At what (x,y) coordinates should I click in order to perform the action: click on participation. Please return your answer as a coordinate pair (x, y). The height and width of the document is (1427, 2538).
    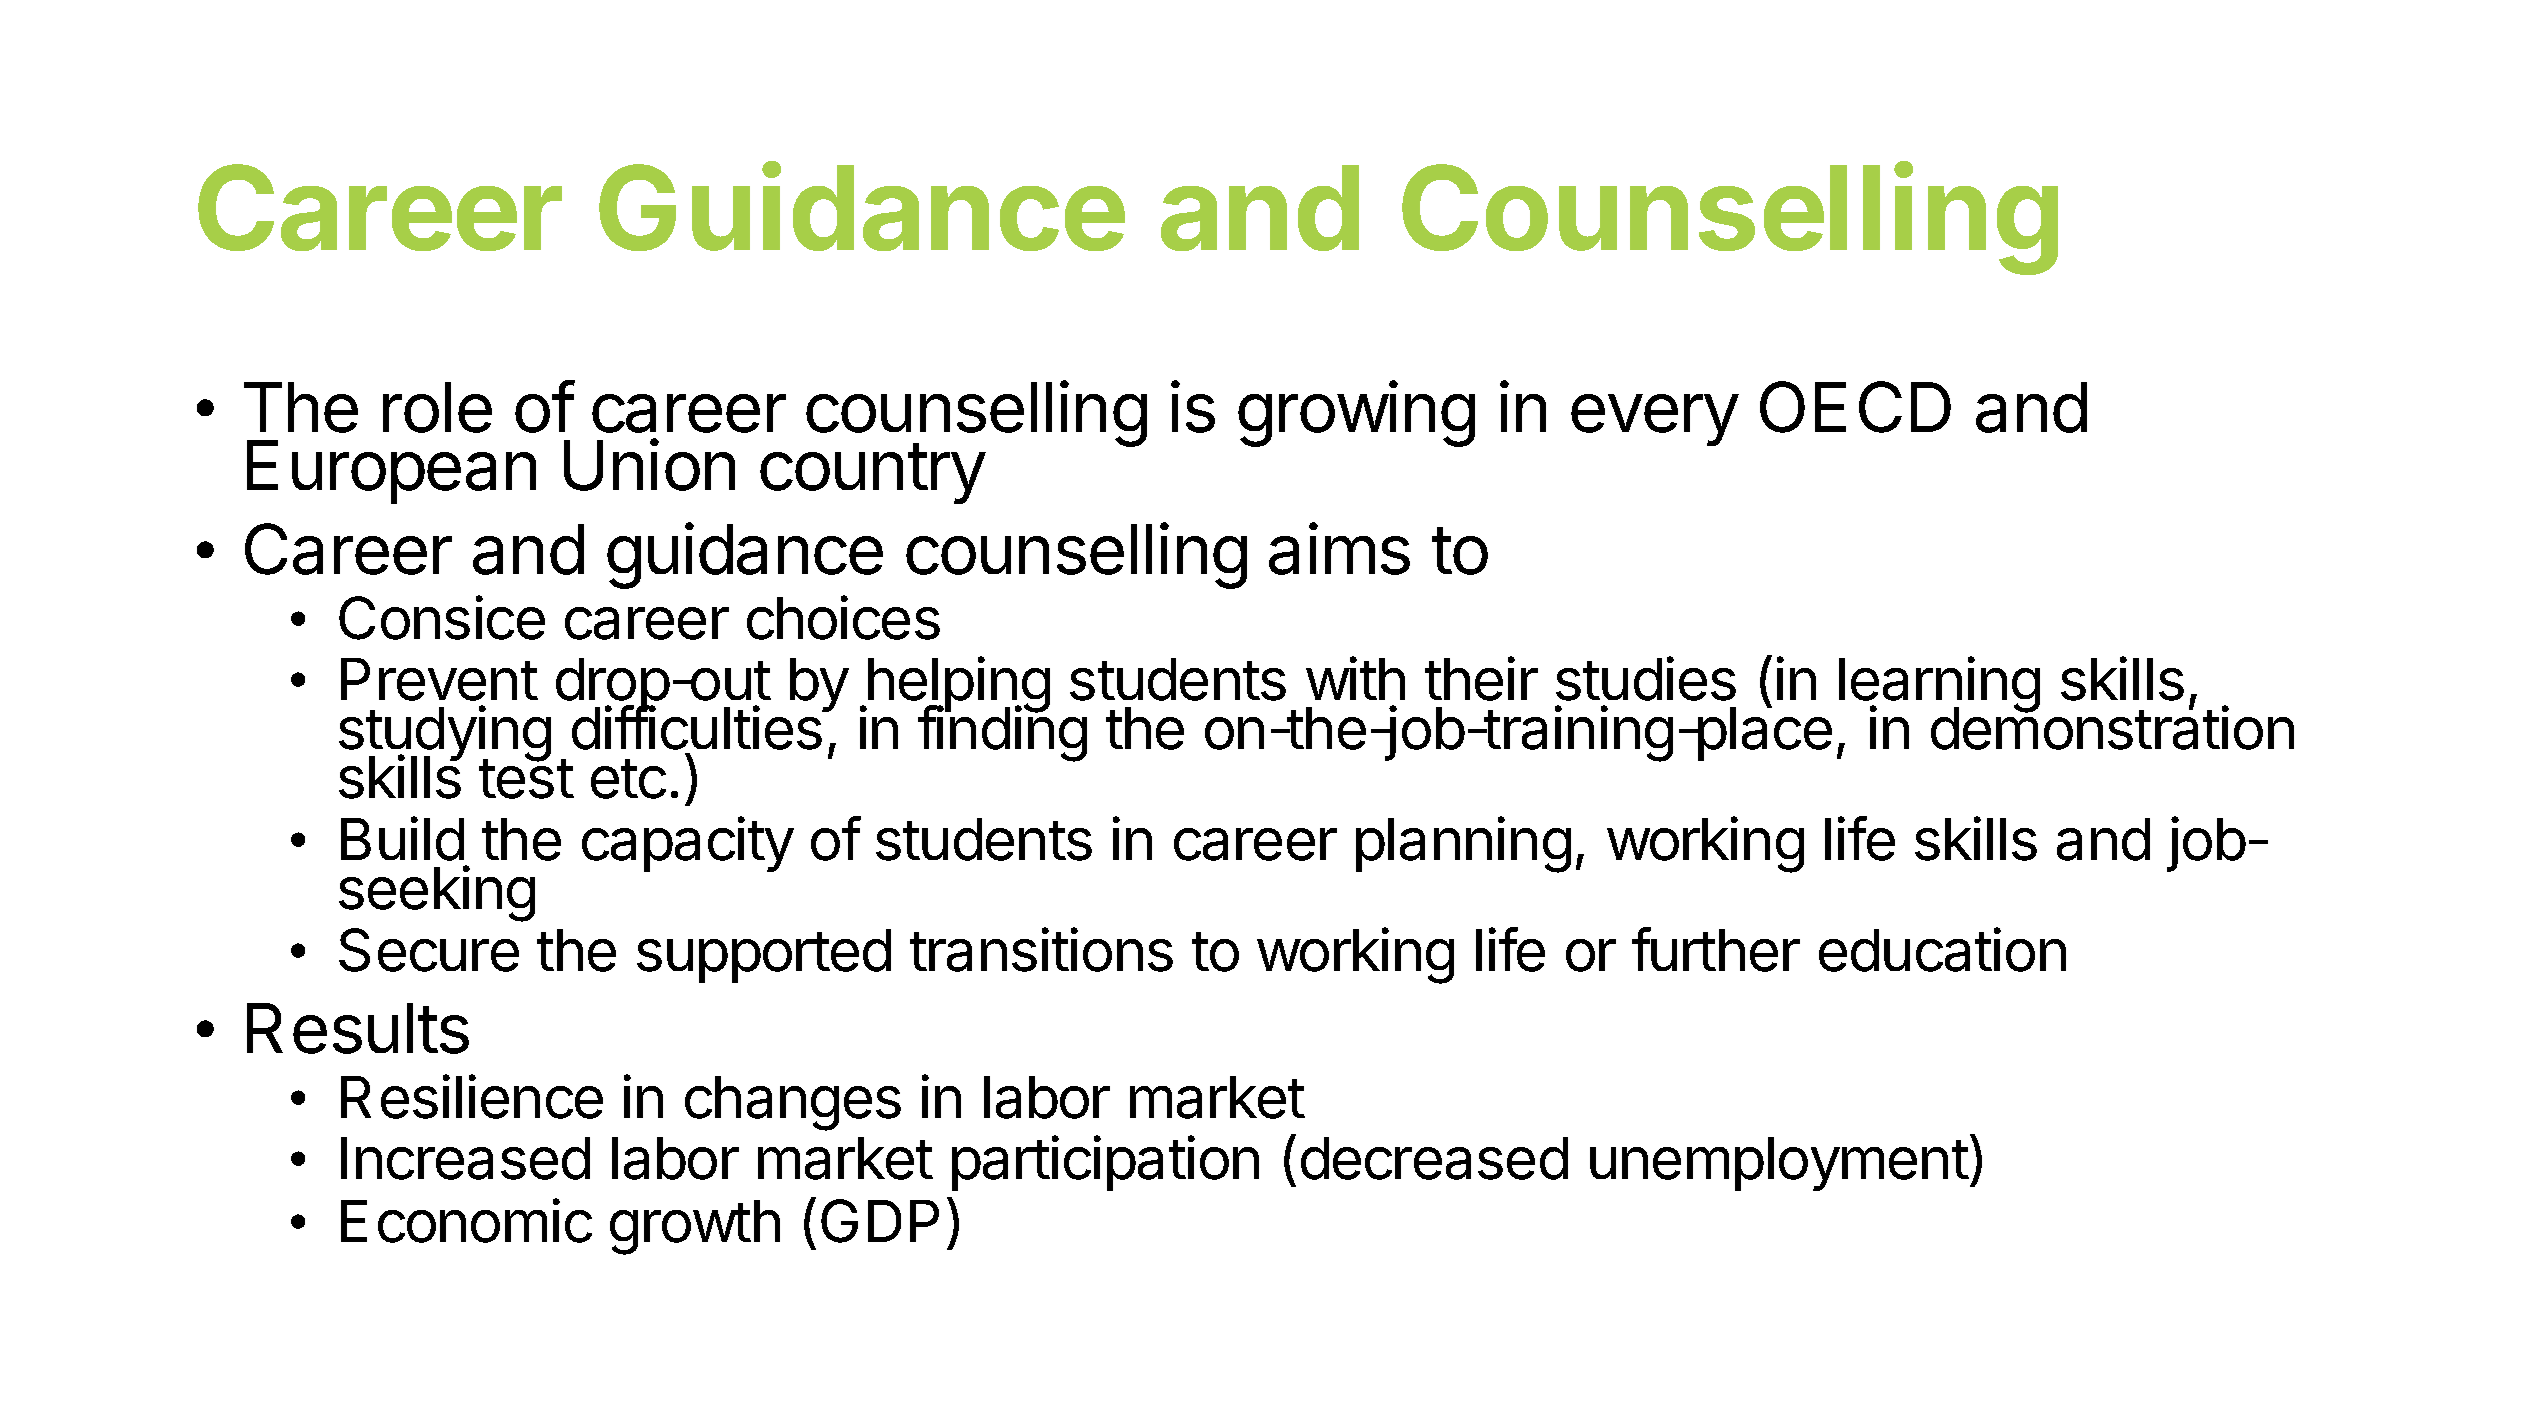
    Looking at the image, I should click on (1105, 1163).
